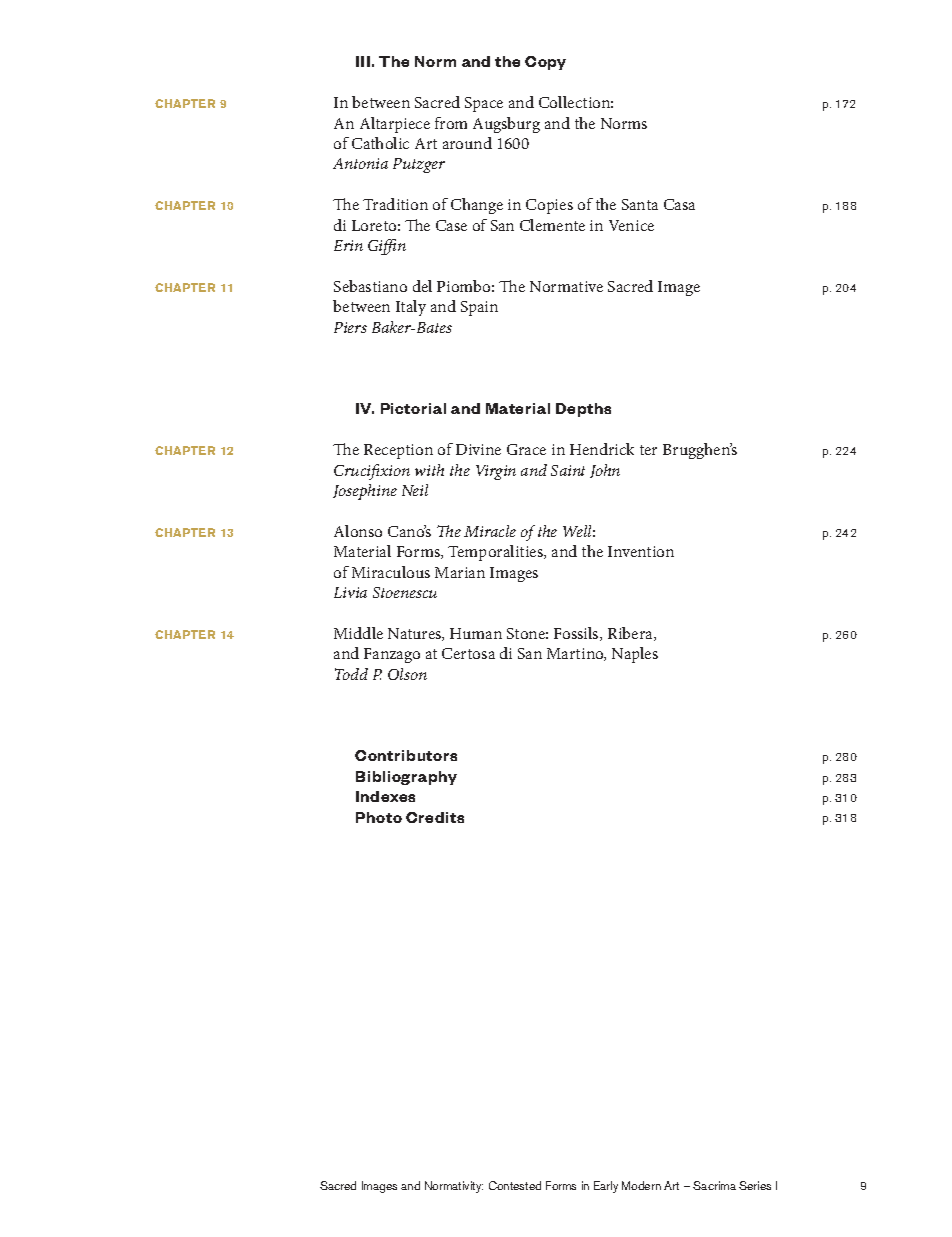 This screenshot has width=952, height=1237. What do you see at coordinates (515, 1185) in the screenshot?
I see `Contested` at bounding box center [515, 1185].
